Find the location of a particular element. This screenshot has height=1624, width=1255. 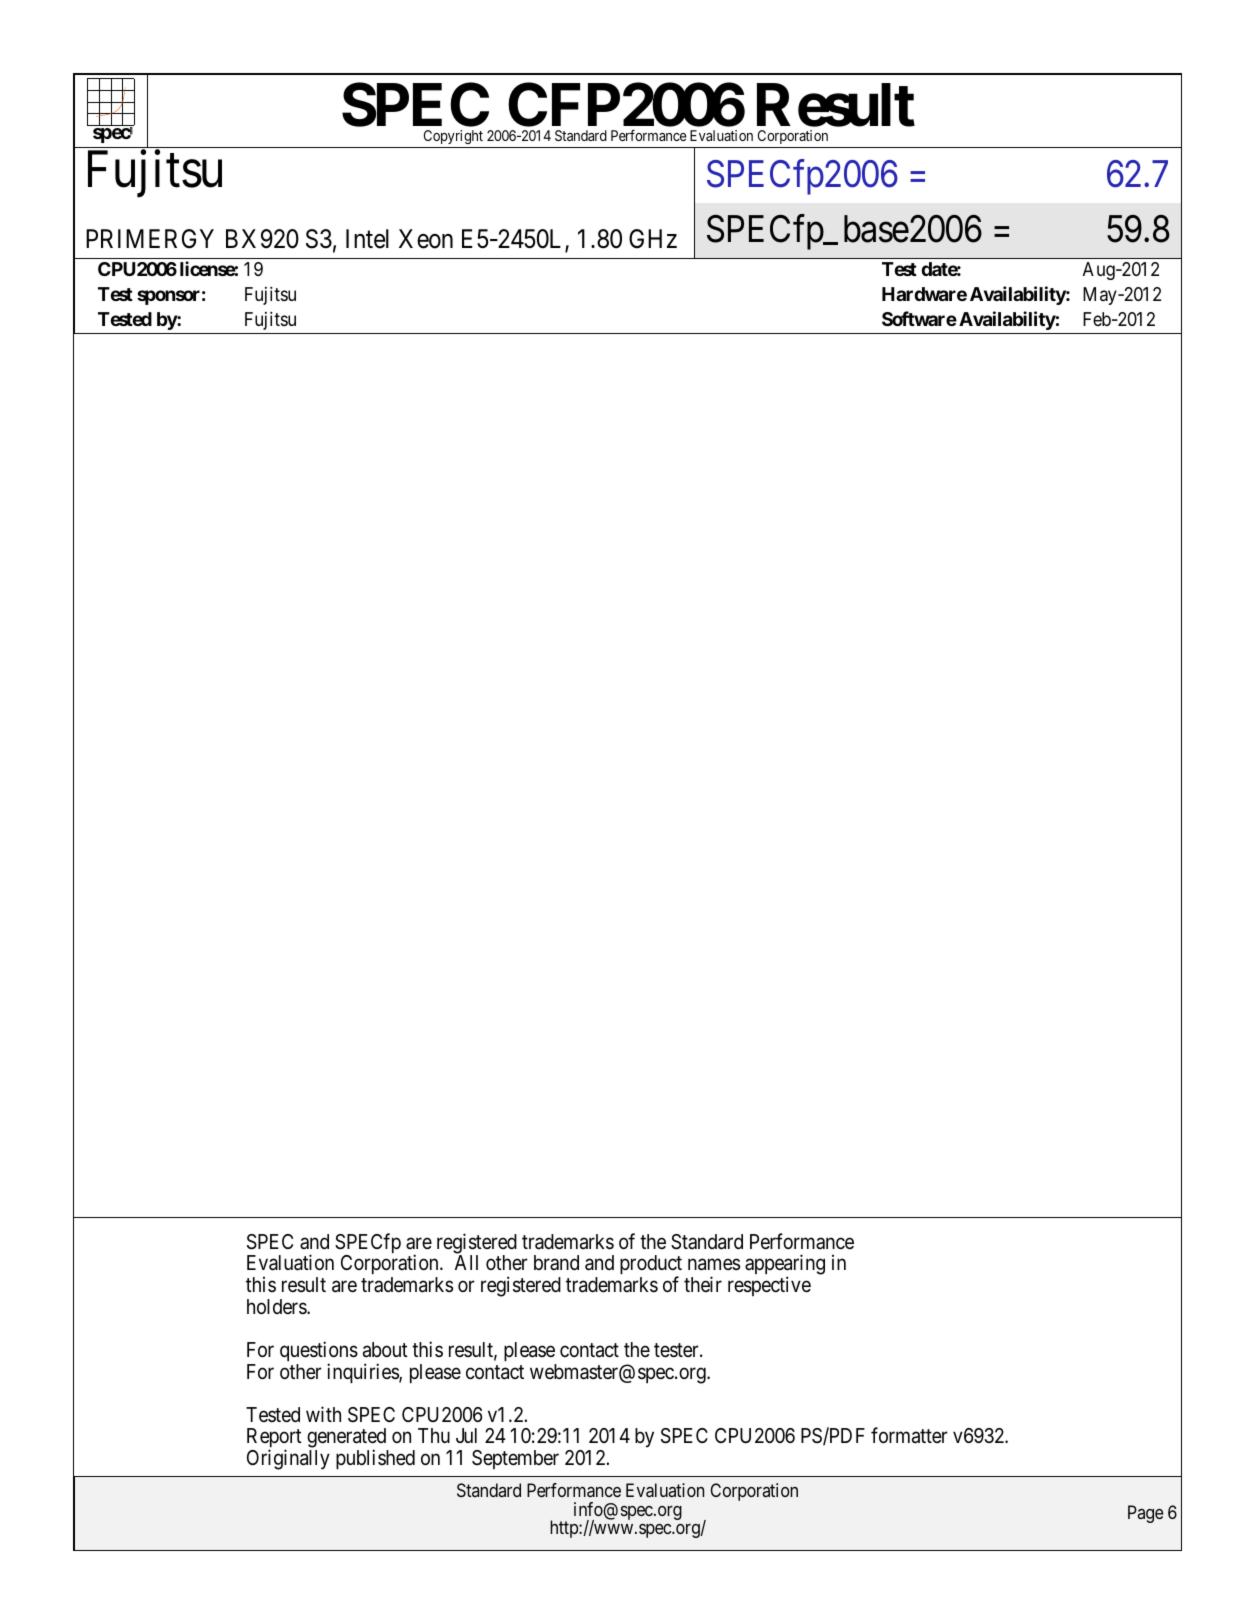

about is located at coordinates (385, 1350).
